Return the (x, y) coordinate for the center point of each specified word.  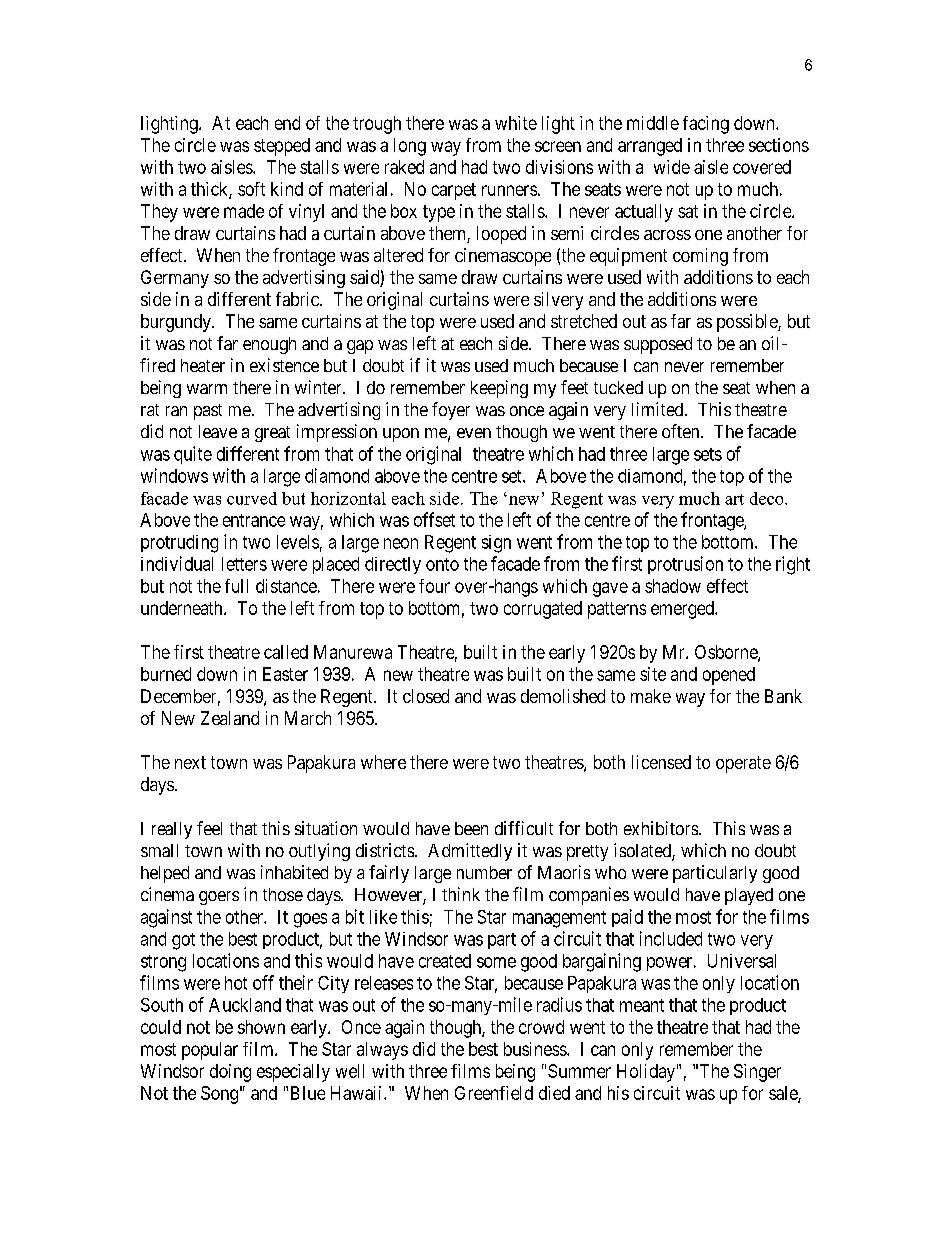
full (236, 586)
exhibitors (661, 828)
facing (706, 125)
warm (207, 389)
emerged (683, 610)
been (471, 828)
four (434, 586)
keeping (499, 389)
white (516, 123)
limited (659, 409)
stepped (282, 147)
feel (209, 828)
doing (230, 1073)
